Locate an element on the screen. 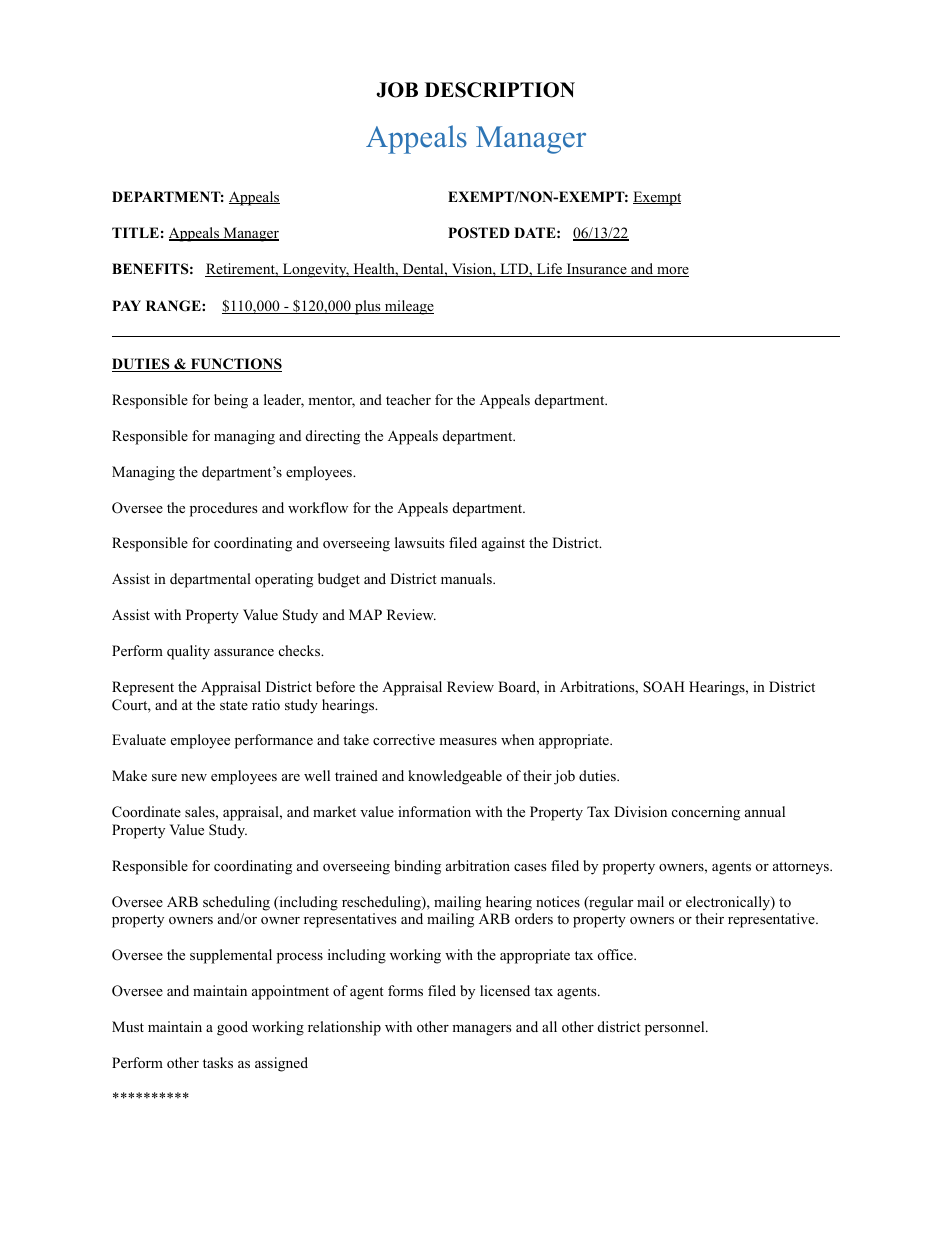 This screenshot has width=952, height=1233. DESCRIPTION is located at coordinates (500, 90).
